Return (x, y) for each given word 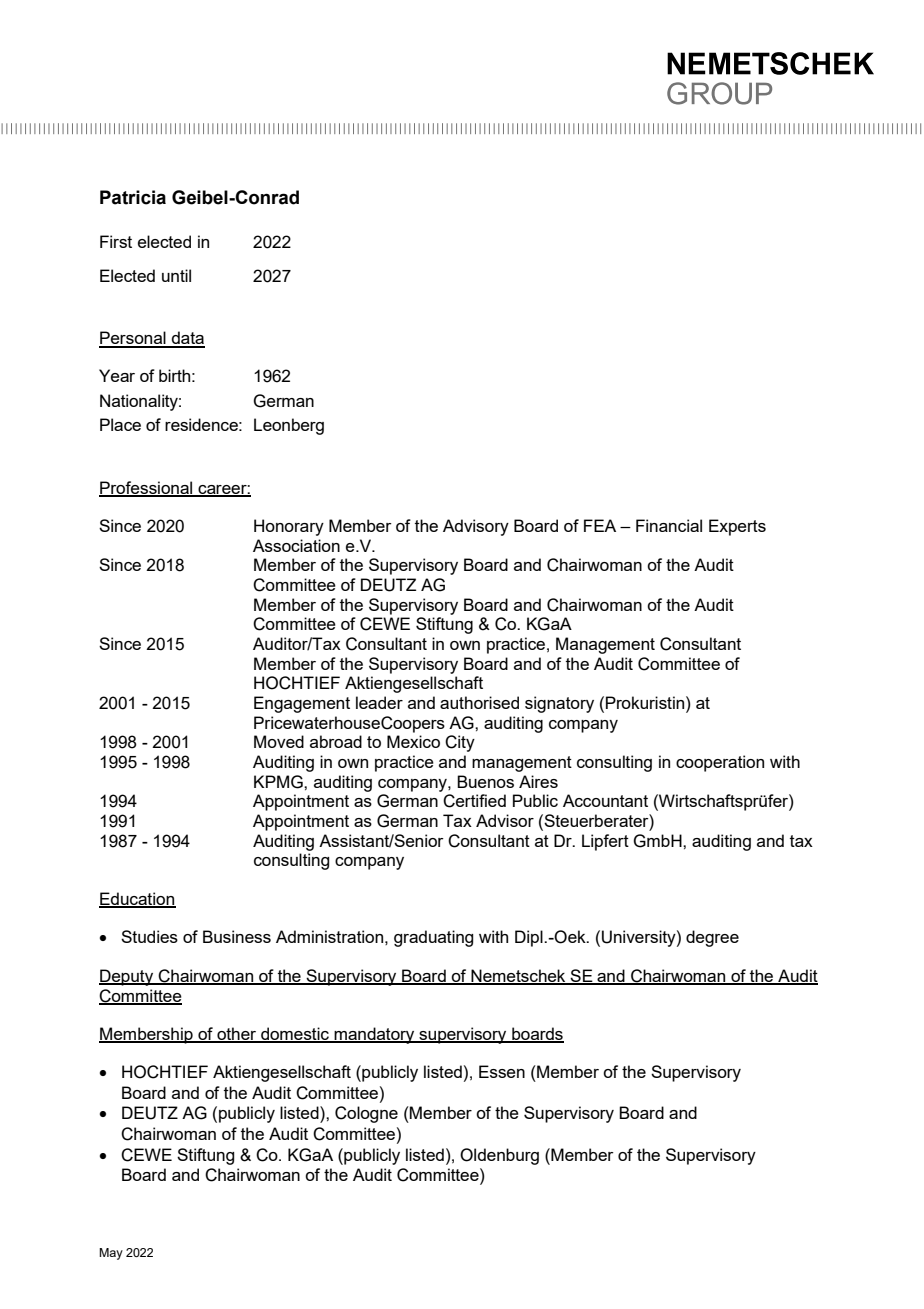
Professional (147, 488)
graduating (433, 938)
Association (296, 545)
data (187, 339)
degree (712, 938)
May (111, 1254)
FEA (600, 525)
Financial (669, 525)
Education (137, 899)
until (176, 275)
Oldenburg (499, 1156)
